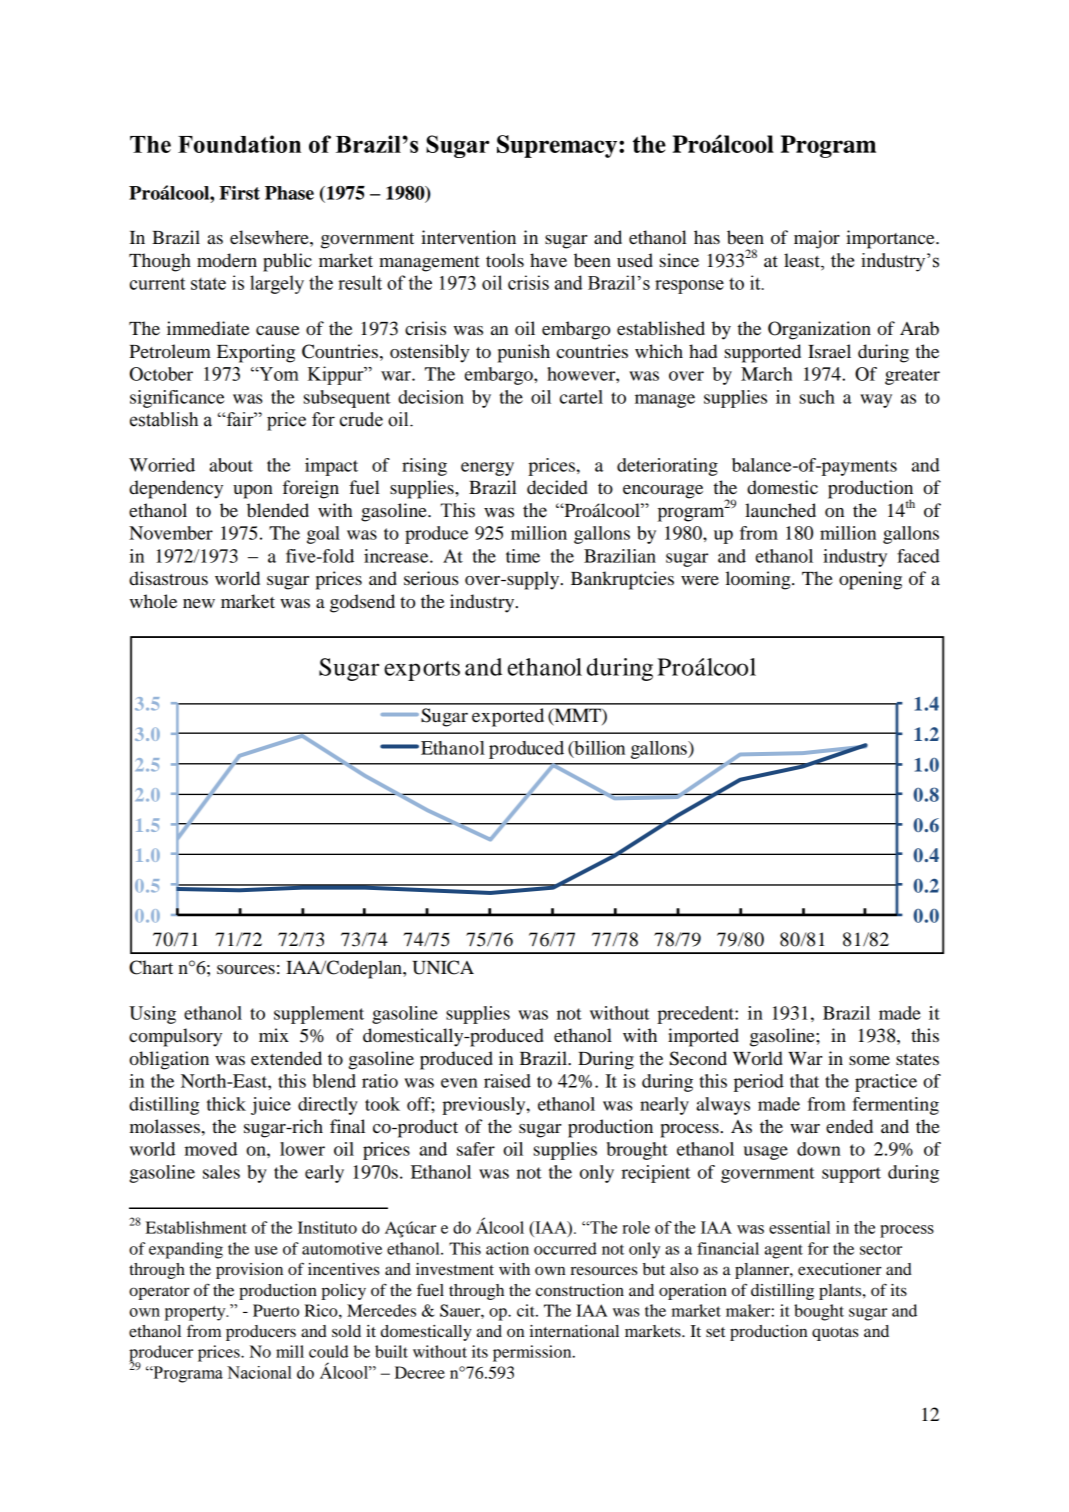  I want to click on major, so click(817, 239).
